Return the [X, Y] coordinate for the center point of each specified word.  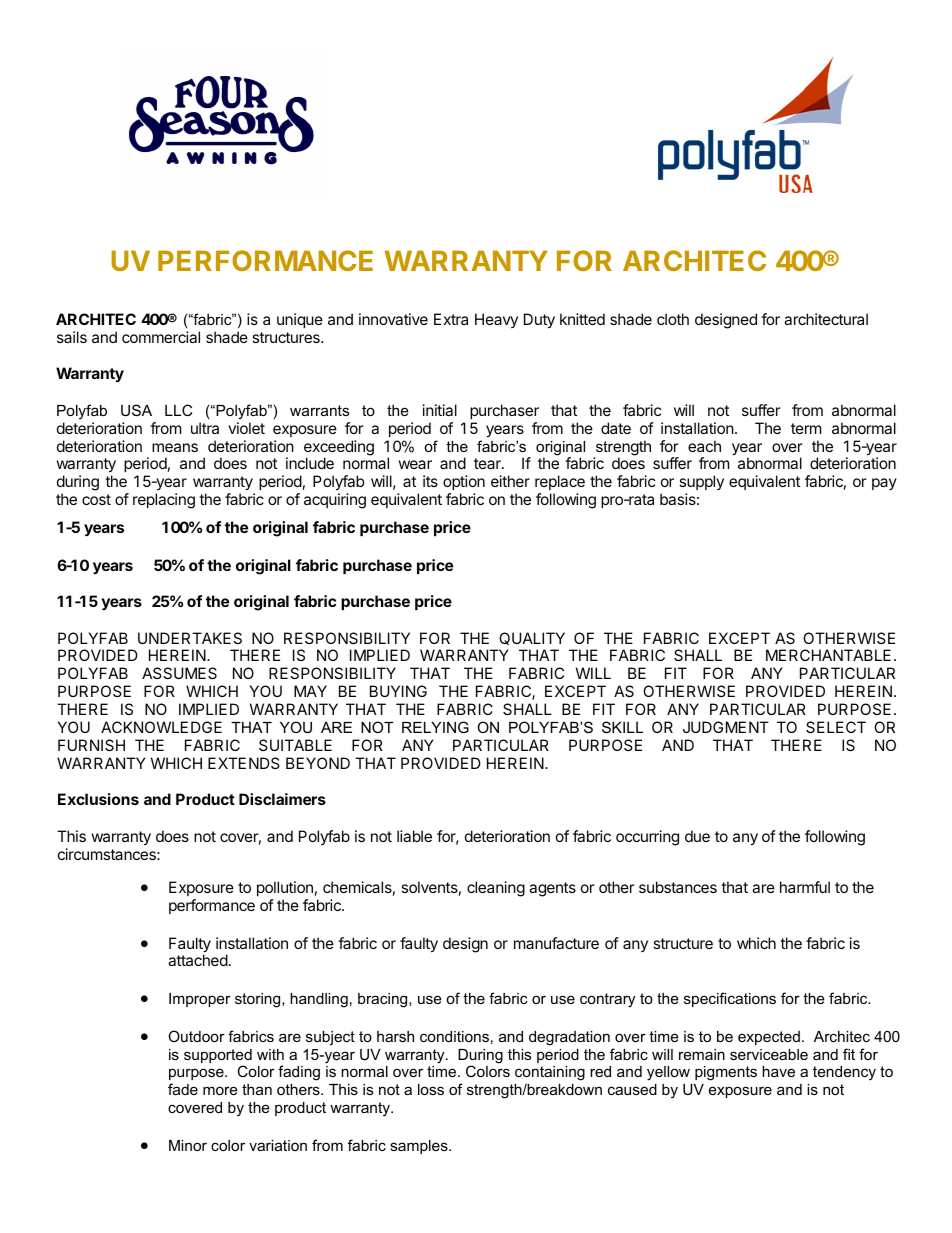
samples [420, 1147]
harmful [805, 887]
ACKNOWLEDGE [161, 727]
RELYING [435, 727]
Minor [188, 1145]
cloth [673, 319]
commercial [161, 337]
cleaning [496, 889]
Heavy [496, 320]
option [464, 484]
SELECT [836, 727]
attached [198, 960]
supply [701, 484]
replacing [164, 501]
